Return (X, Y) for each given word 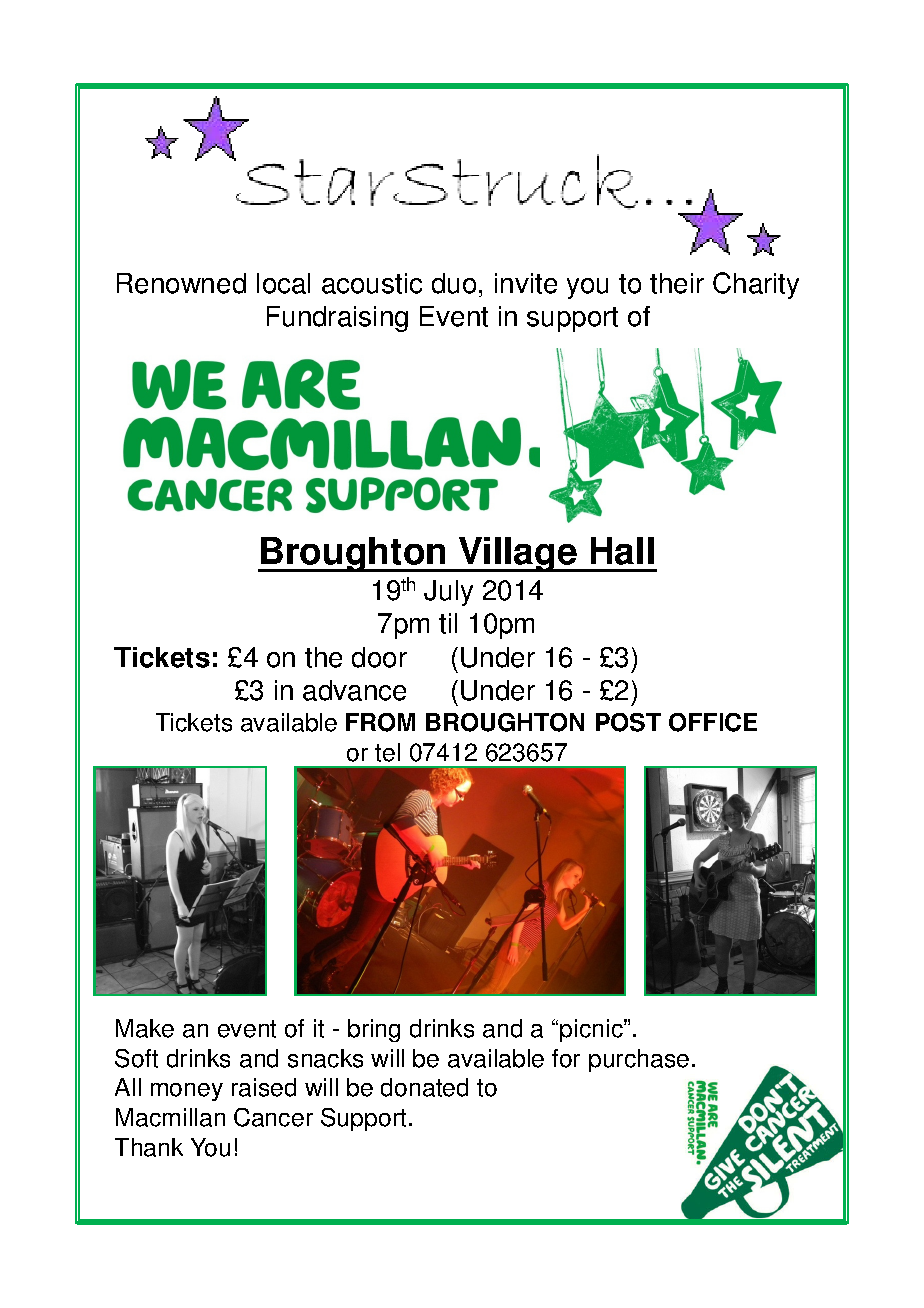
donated (424, 1087)
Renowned (181, 283)
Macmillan (170, 1117)
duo (454, 283)
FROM (380, 722)
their (677, 283)
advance (354, 690)
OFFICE (713, 722)
